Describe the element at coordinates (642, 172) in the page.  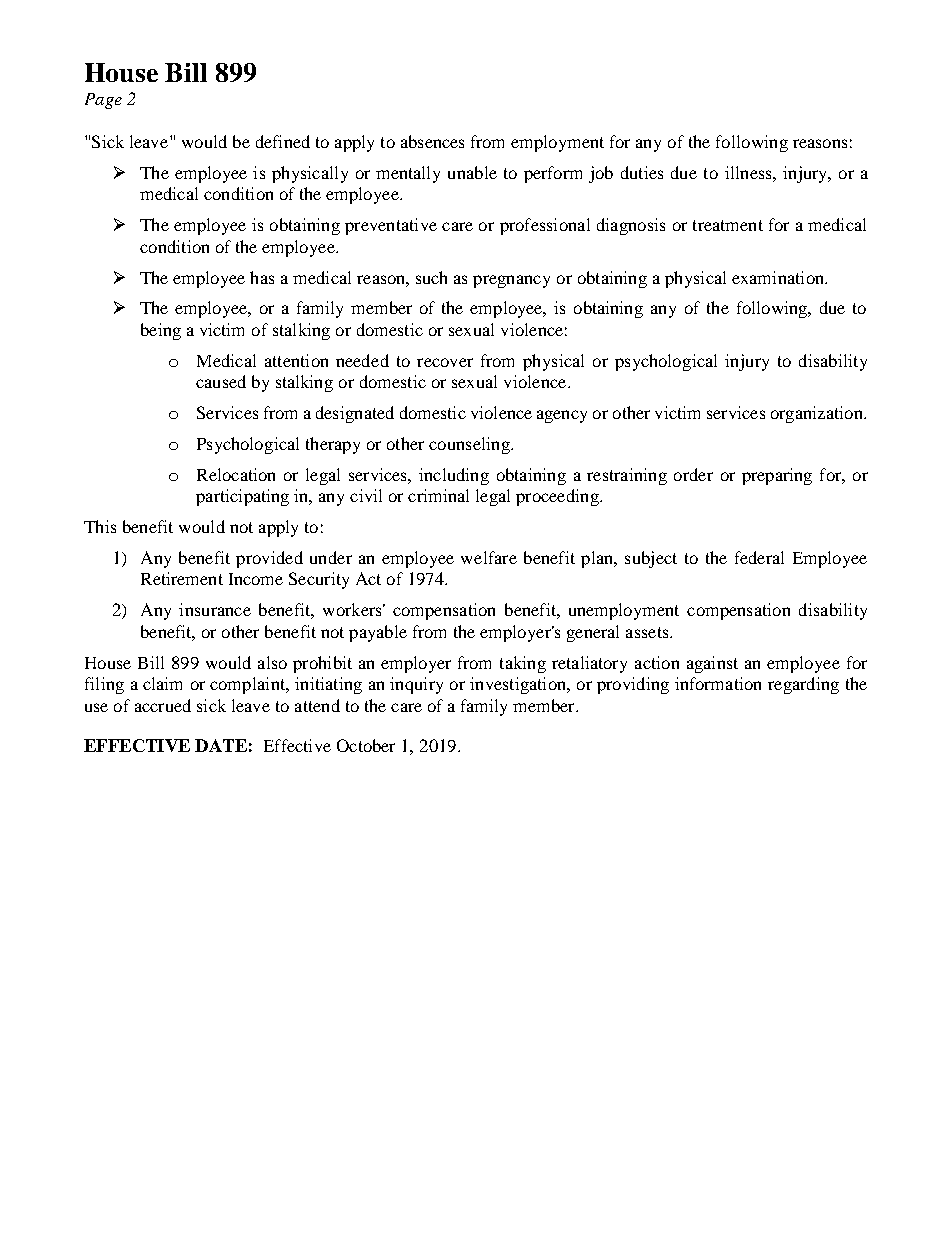
I see `duties` at that location.
